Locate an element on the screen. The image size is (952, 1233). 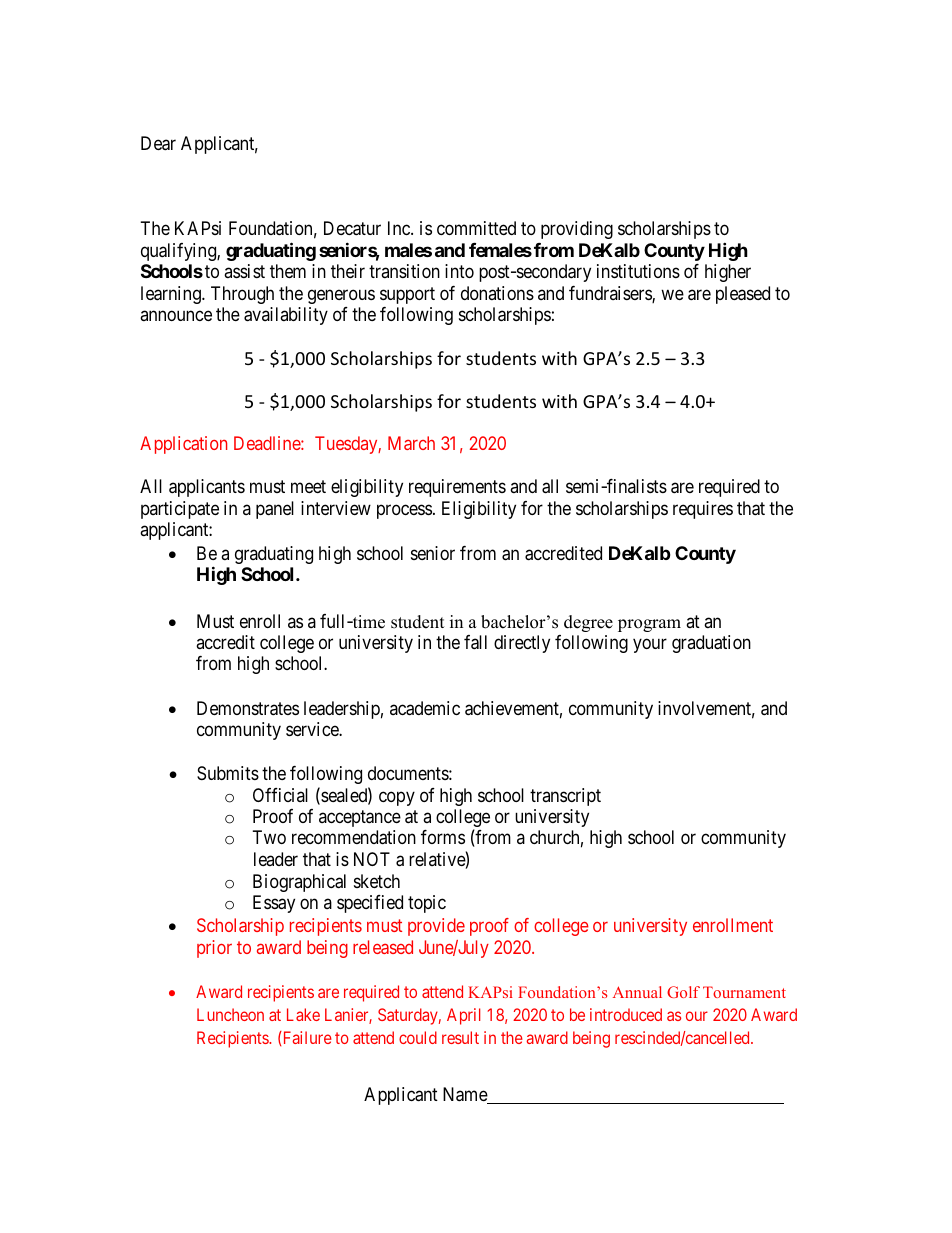
academic is located at coordinates (425, 708).
